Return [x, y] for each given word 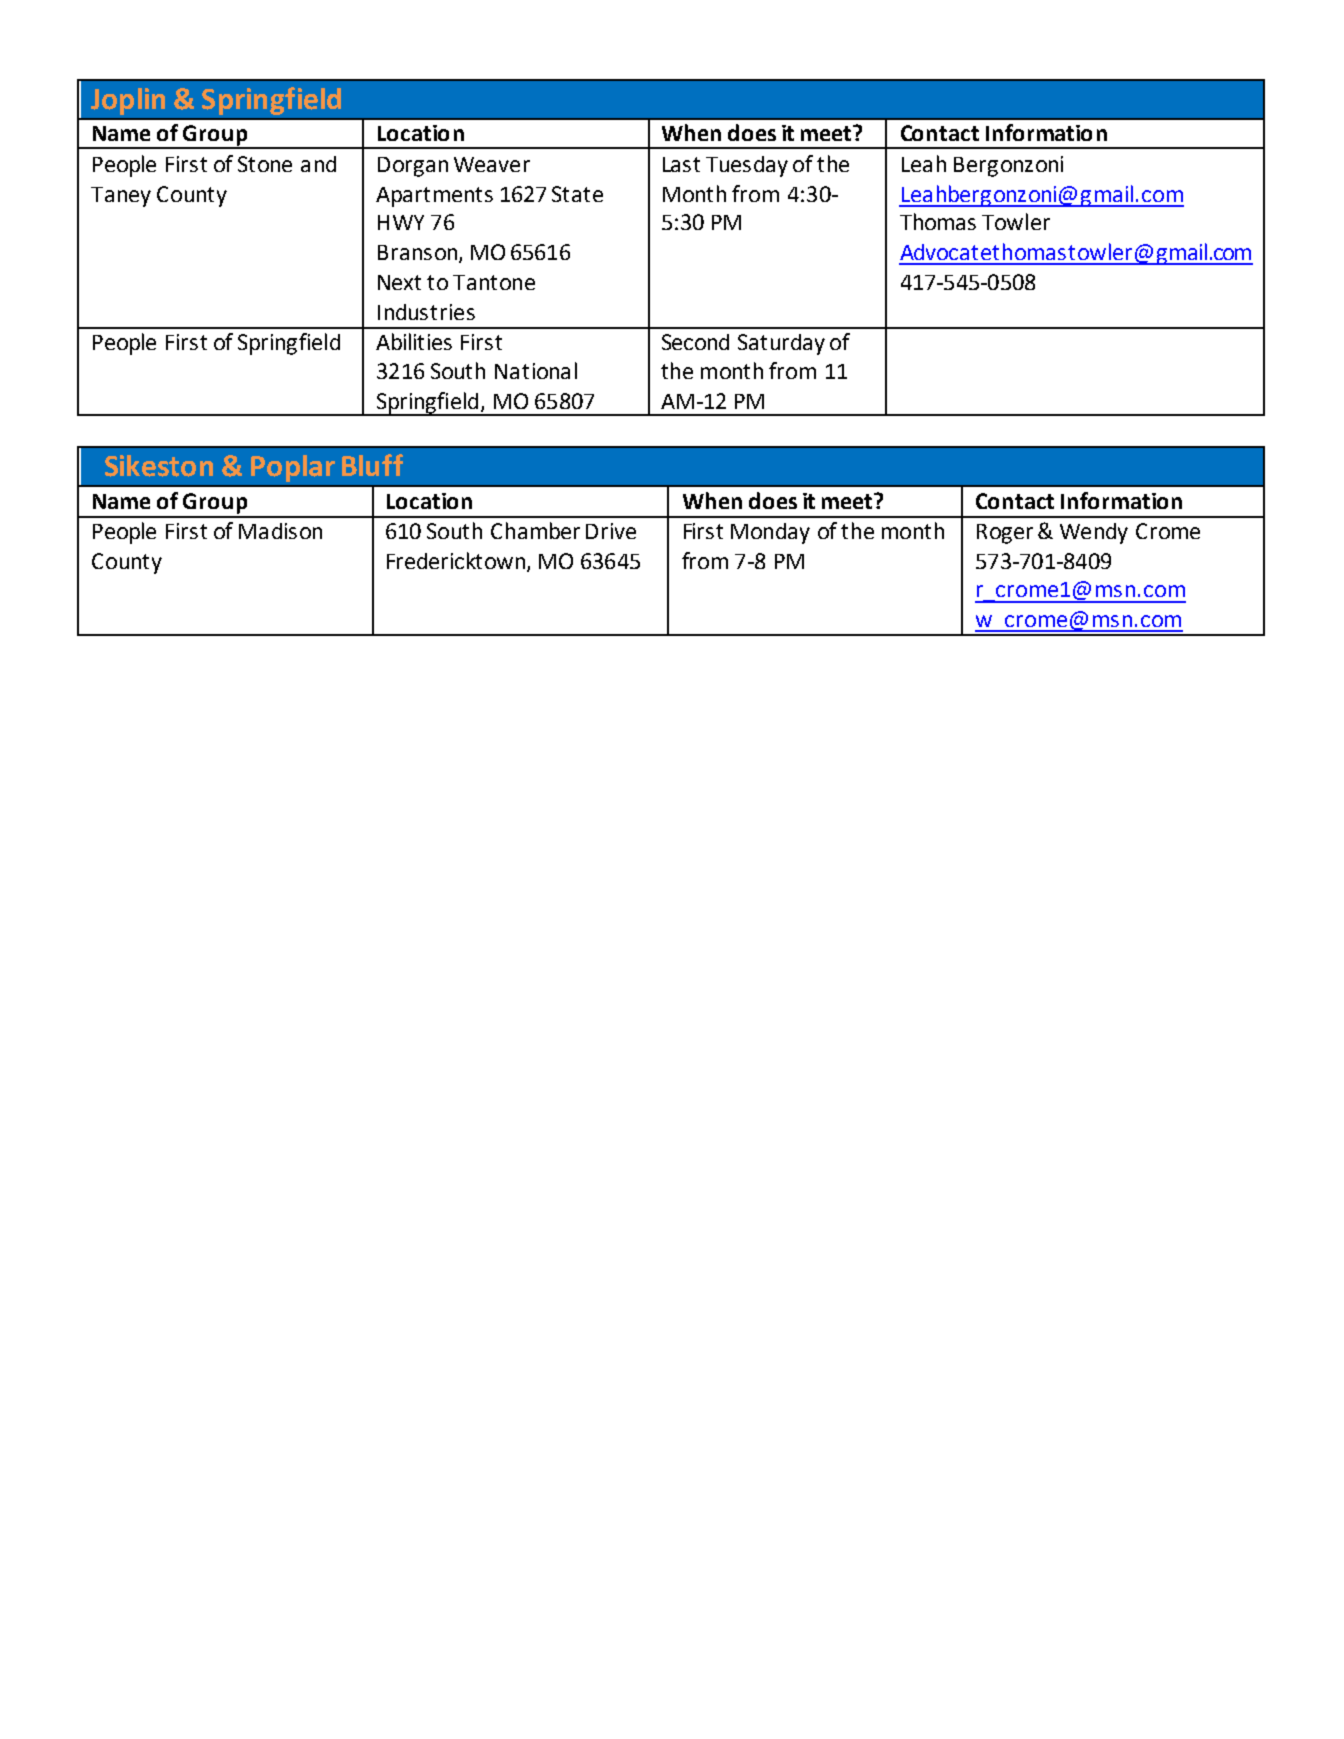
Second [695, 342]
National [536, 370]
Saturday [781, 344]
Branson [419, 254]
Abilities [414, 341]
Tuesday [747, 166]
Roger [1005, 534]
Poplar [293, 468]
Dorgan [413, 167]
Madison [280, 531]
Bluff [372, 465]
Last [681, 164]
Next [399, 282]
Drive [611, 531]
